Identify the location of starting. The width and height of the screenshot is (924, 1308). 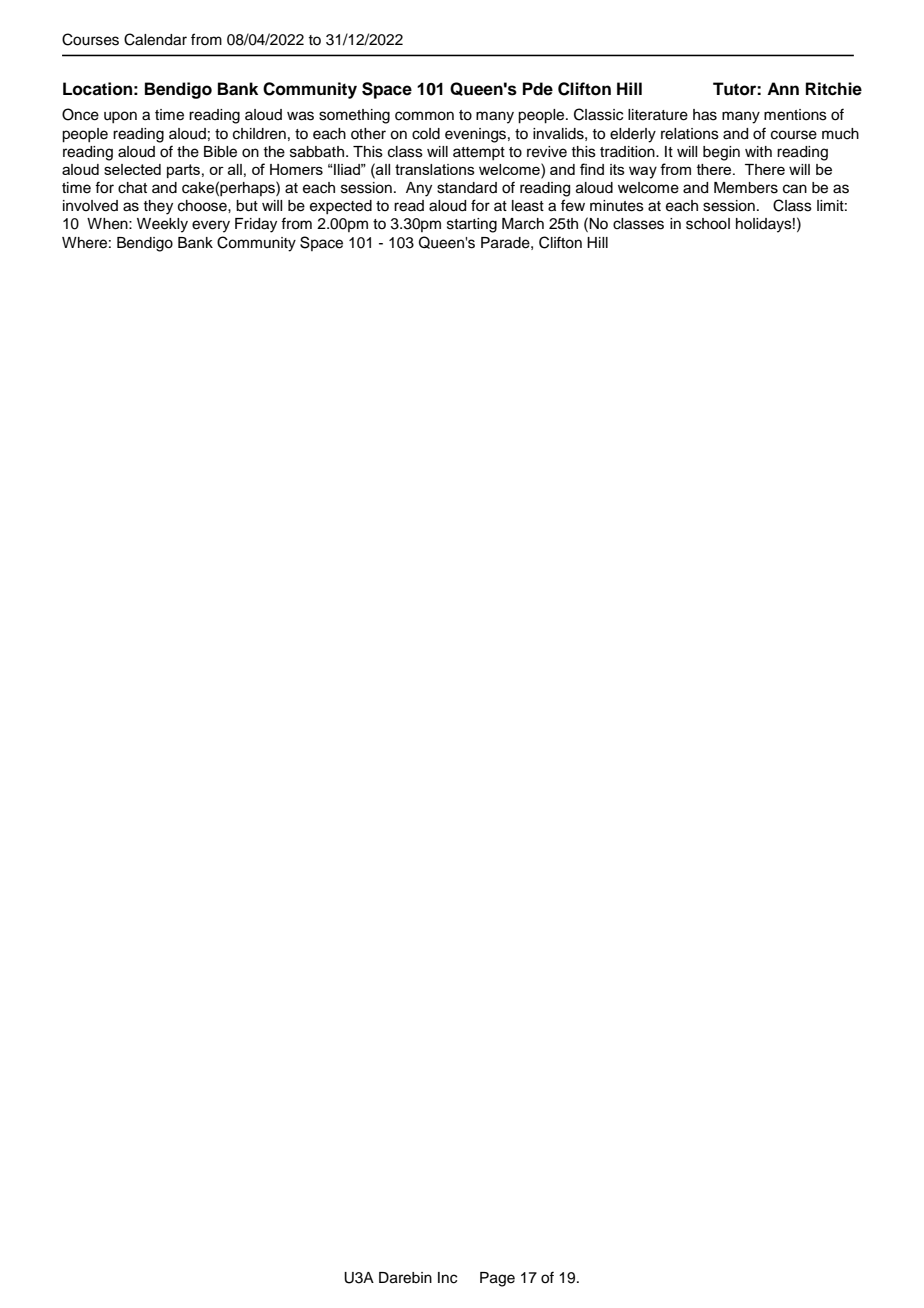
(472, 225).
